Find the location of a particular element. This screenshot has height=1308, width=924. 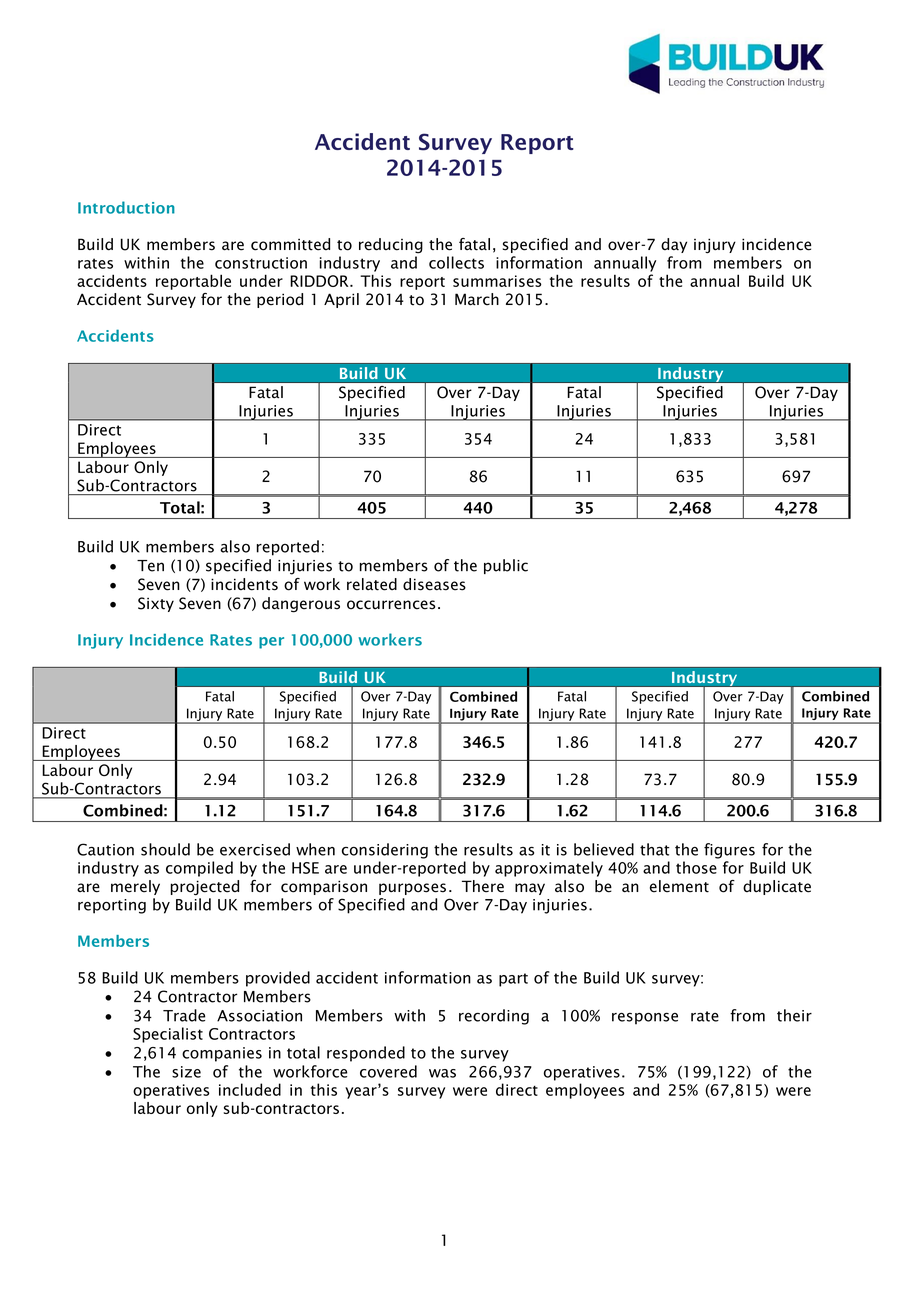

Sixty is located at coordinates (156, 604).
